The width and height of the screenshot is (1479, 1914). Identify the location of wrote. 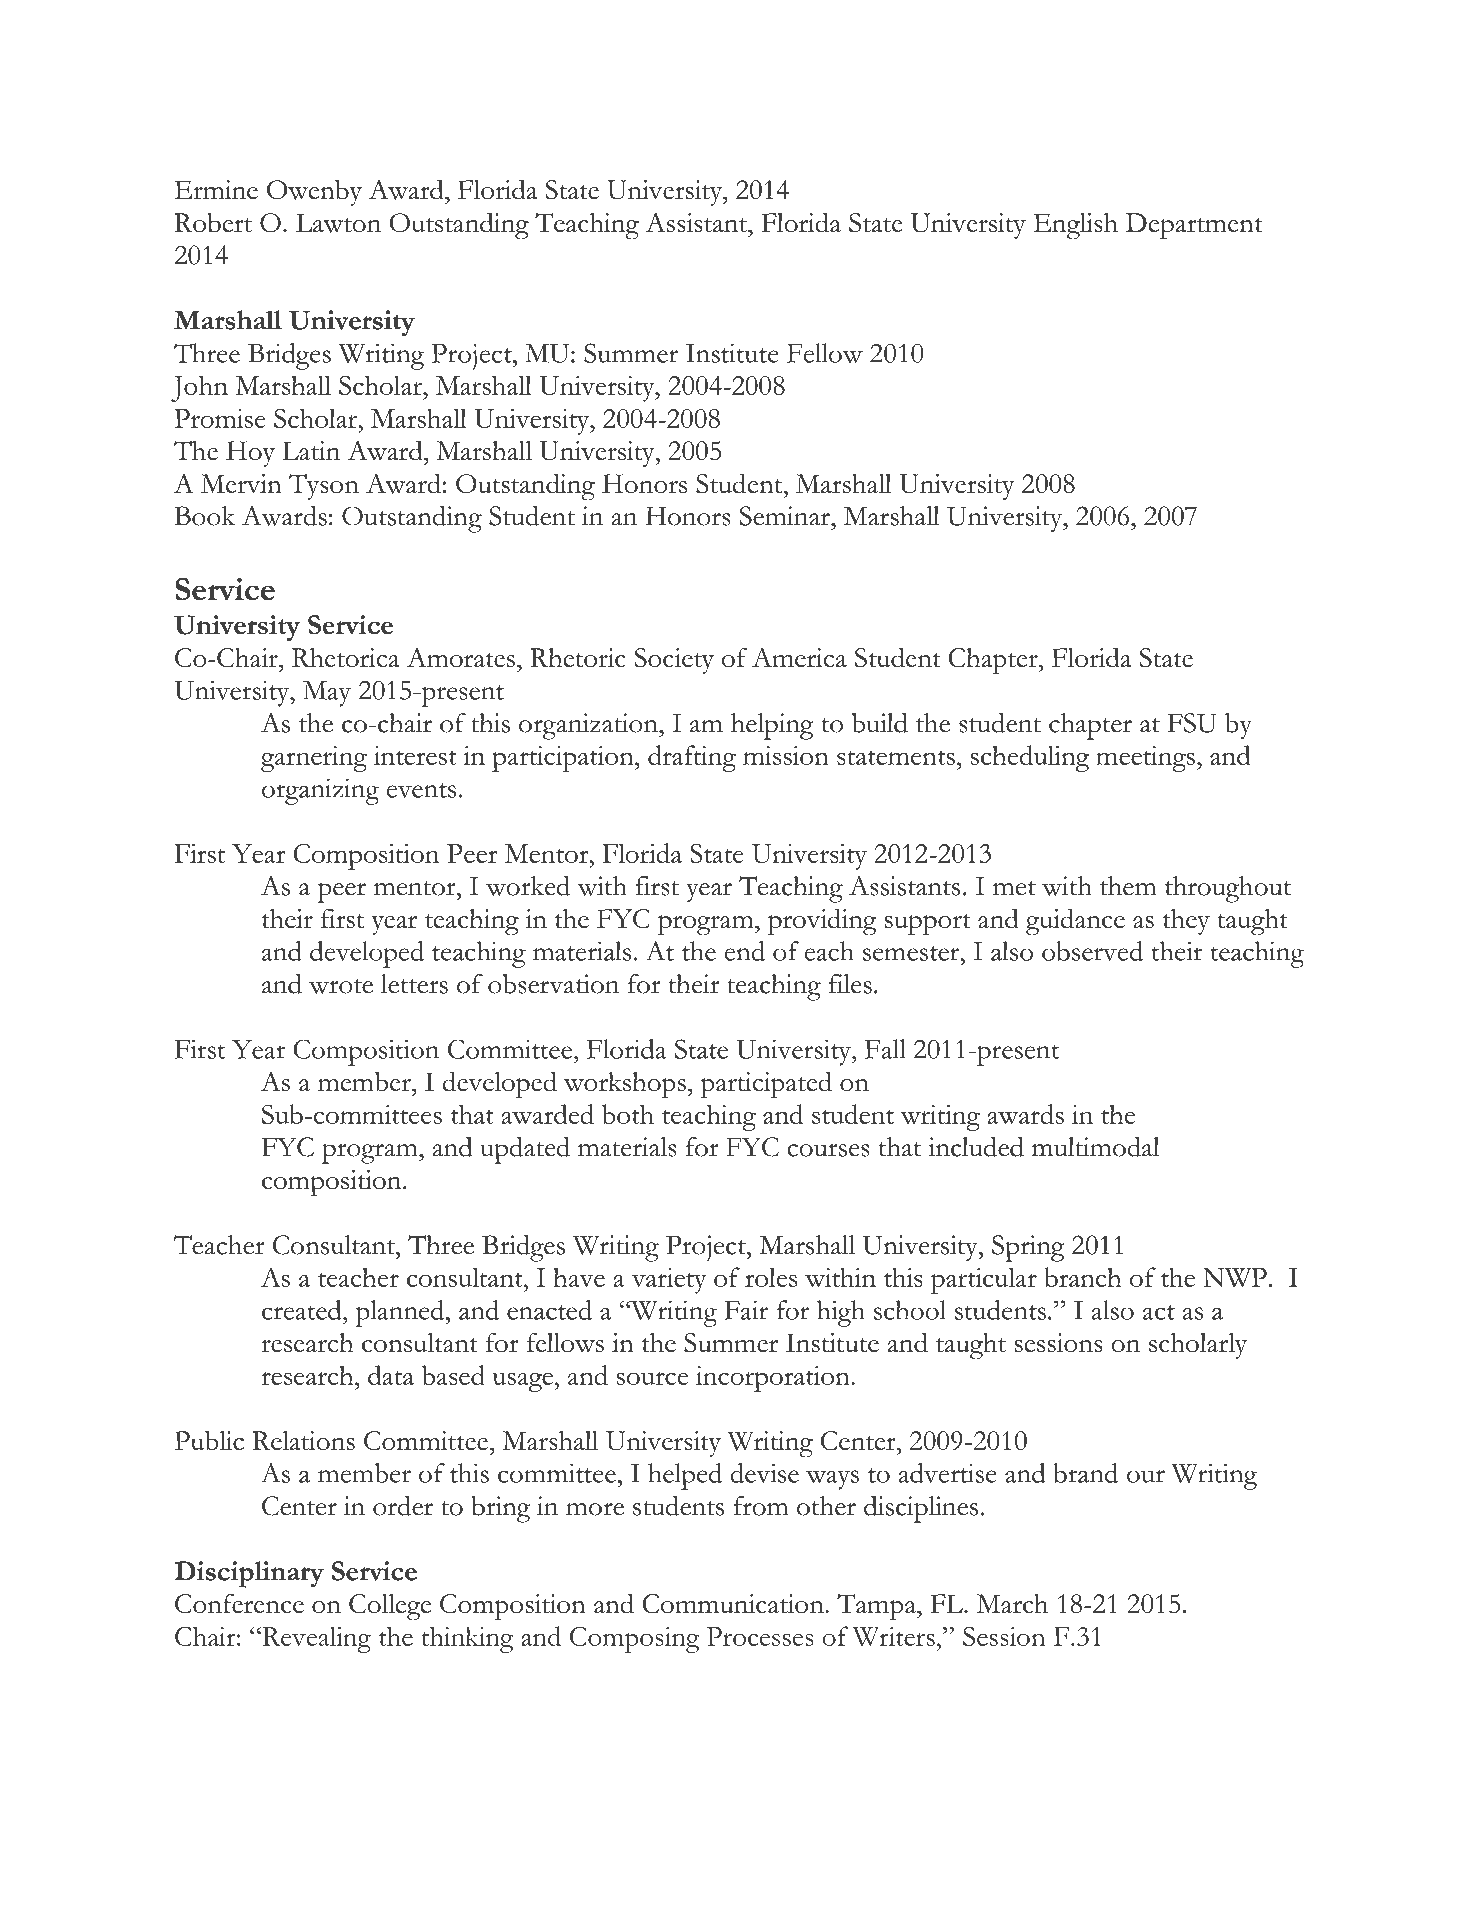
(341, 986).
